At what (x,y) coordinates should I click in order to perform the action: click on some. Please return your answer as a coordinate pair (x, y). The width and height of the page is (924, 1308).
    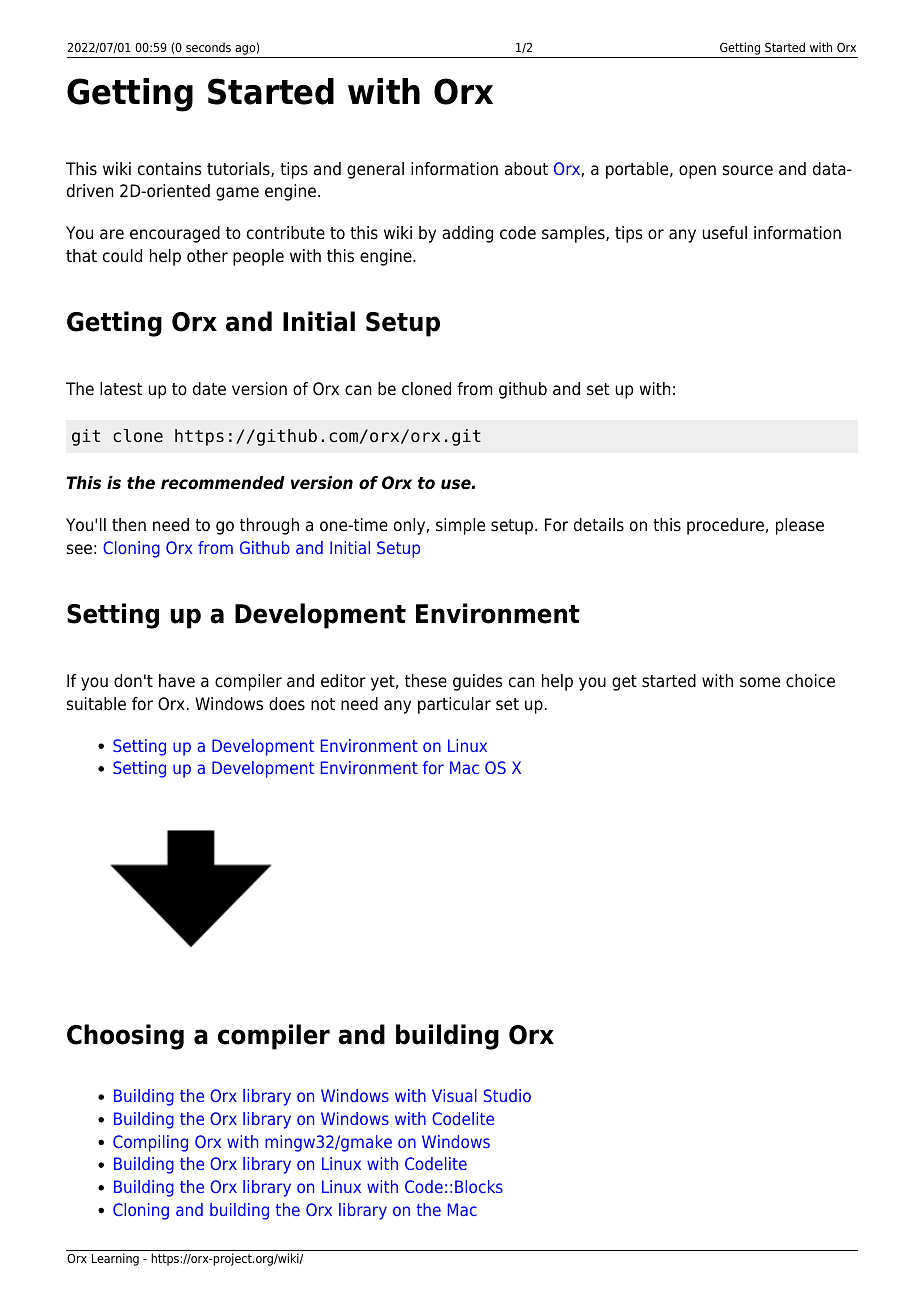
    Looking at the image, I should click on (760, 682).
